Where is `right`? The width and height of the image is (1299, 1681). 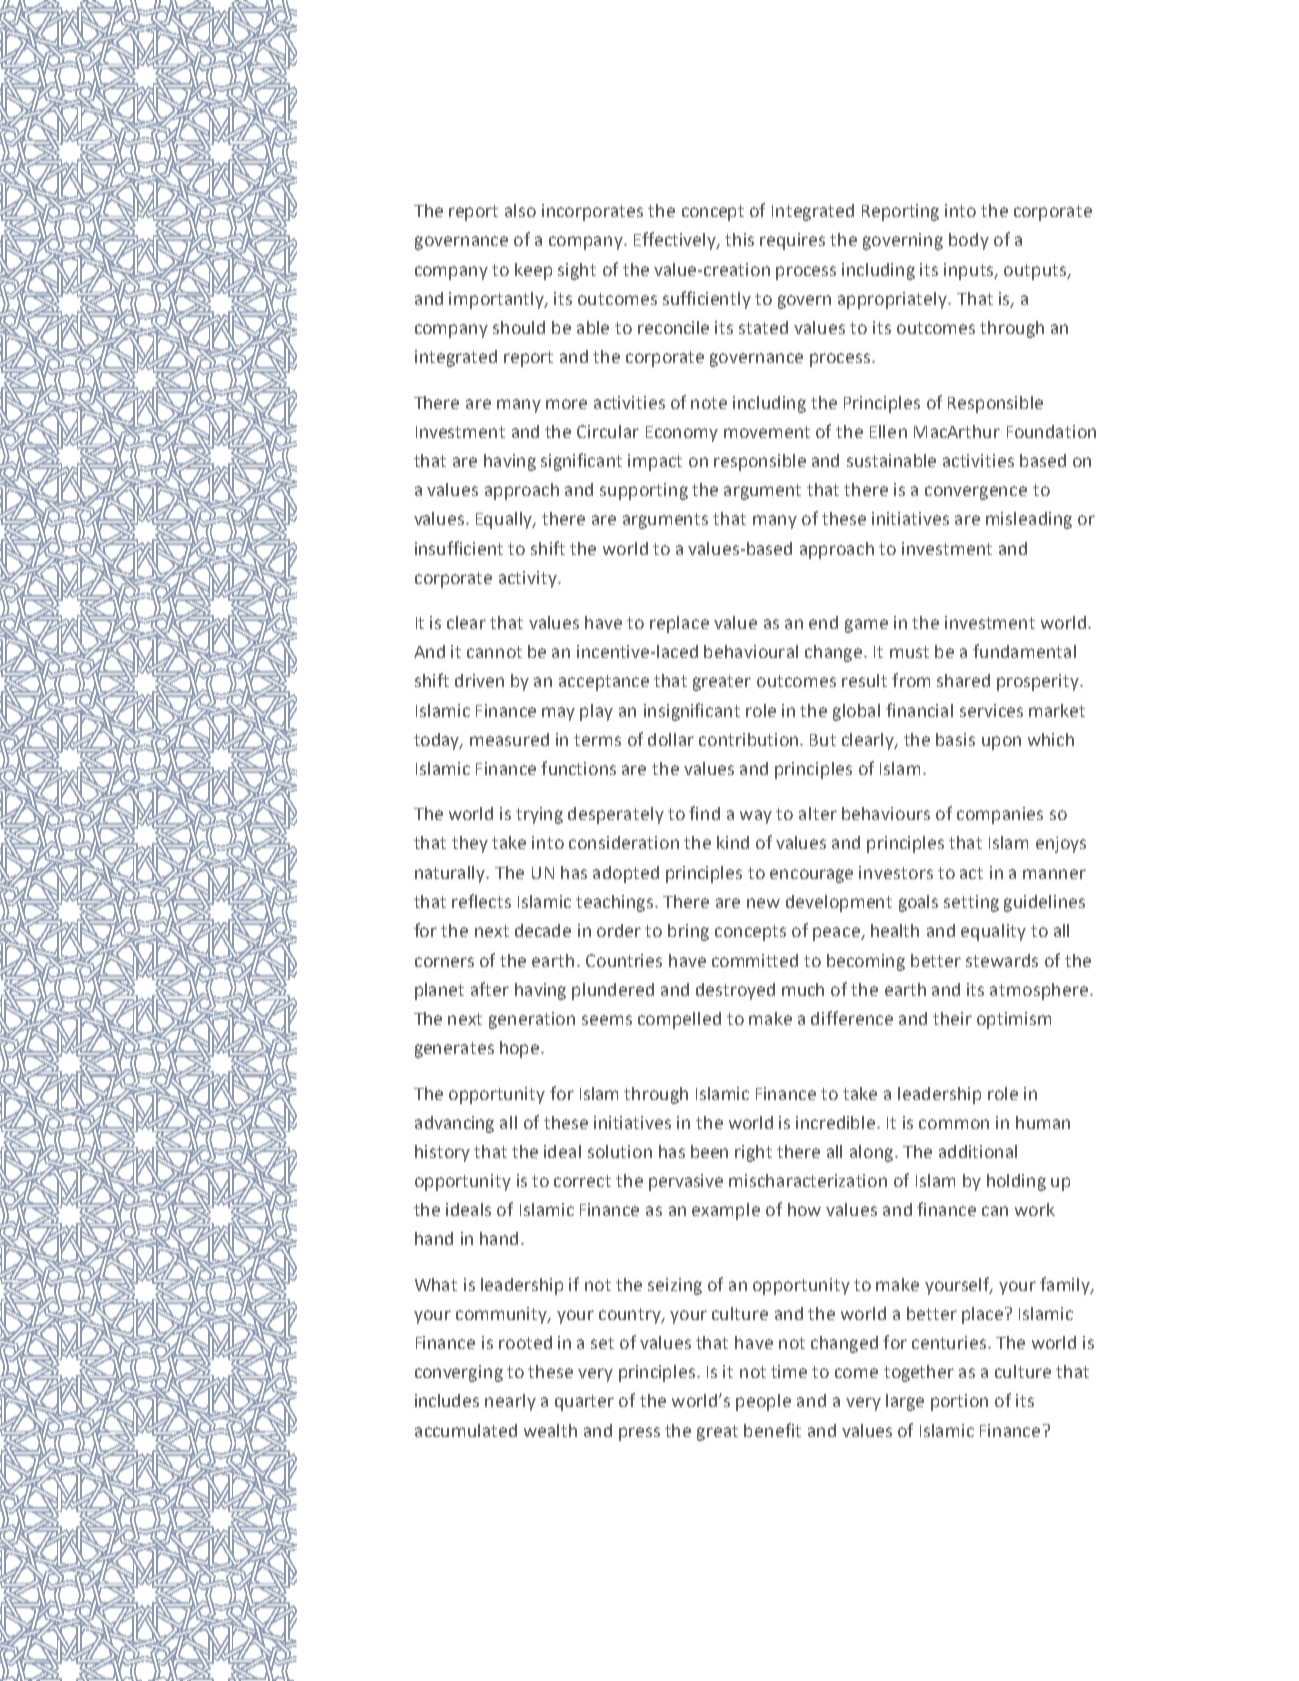 right is located at coordinates (753, 1153).
